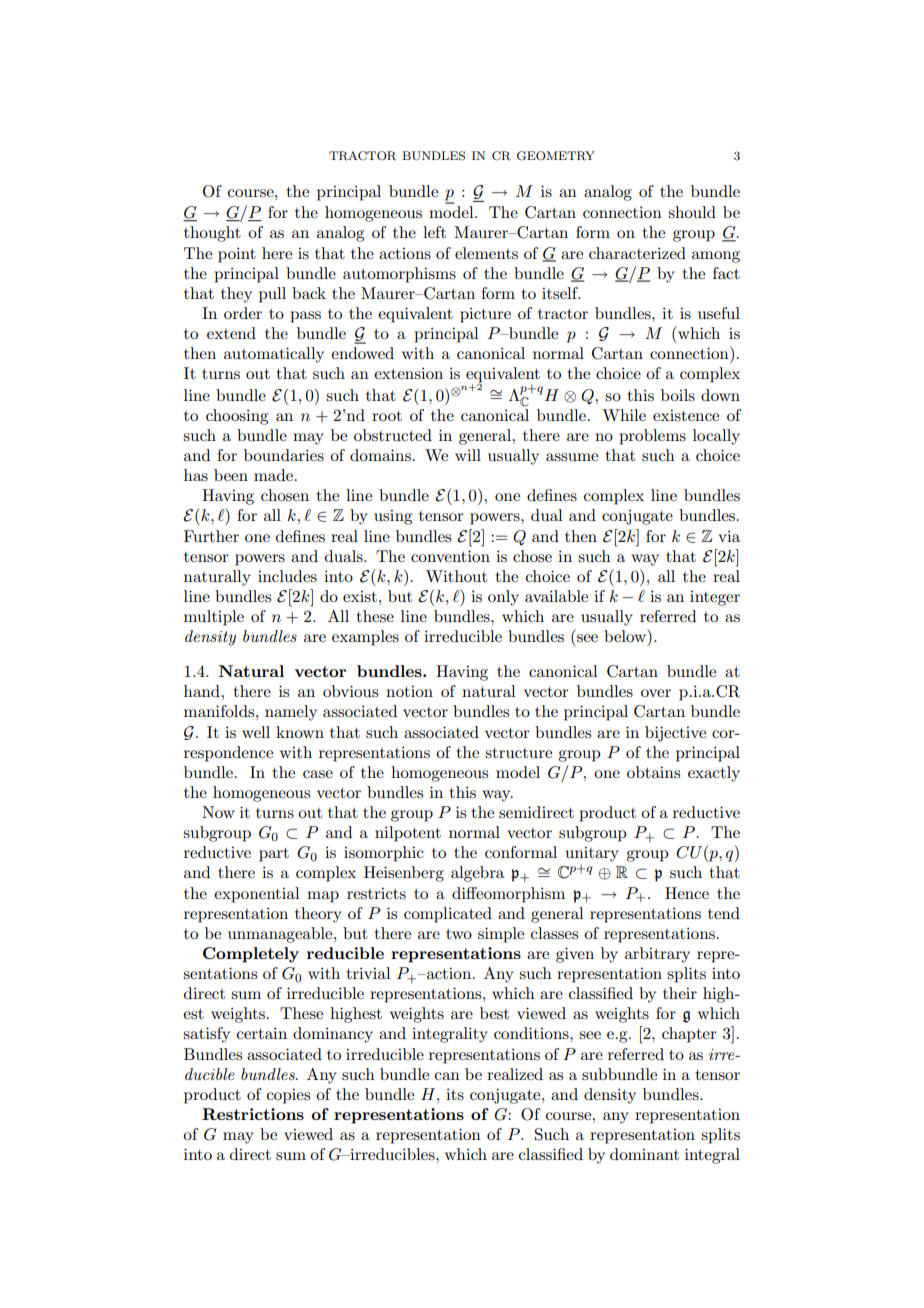 The height and width of the page is (1308, 924). I want to click on two, so click(459, 934).
